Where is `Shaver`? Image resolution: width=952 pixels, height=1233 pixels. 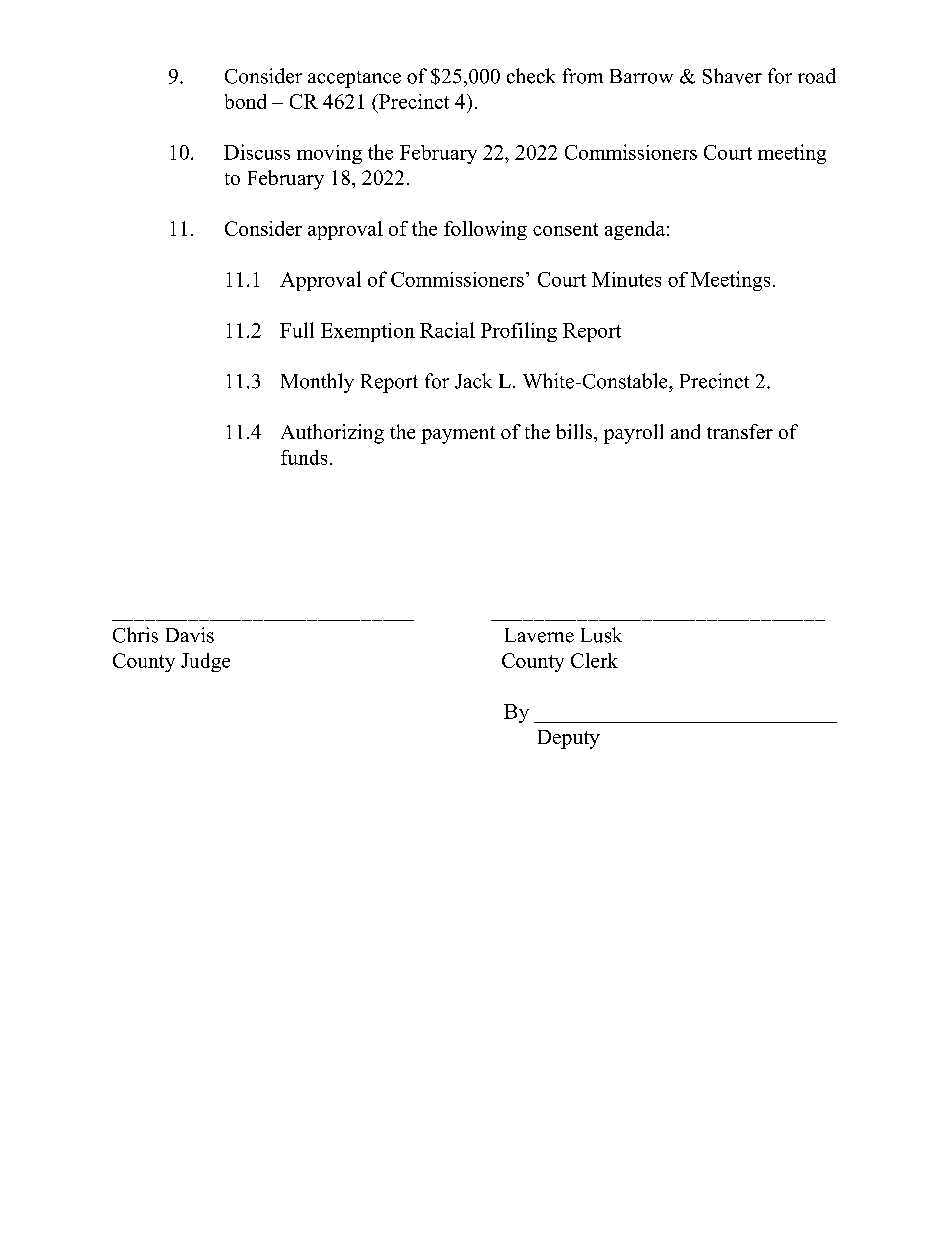 Shaver is located at coordinates (732, 76).
